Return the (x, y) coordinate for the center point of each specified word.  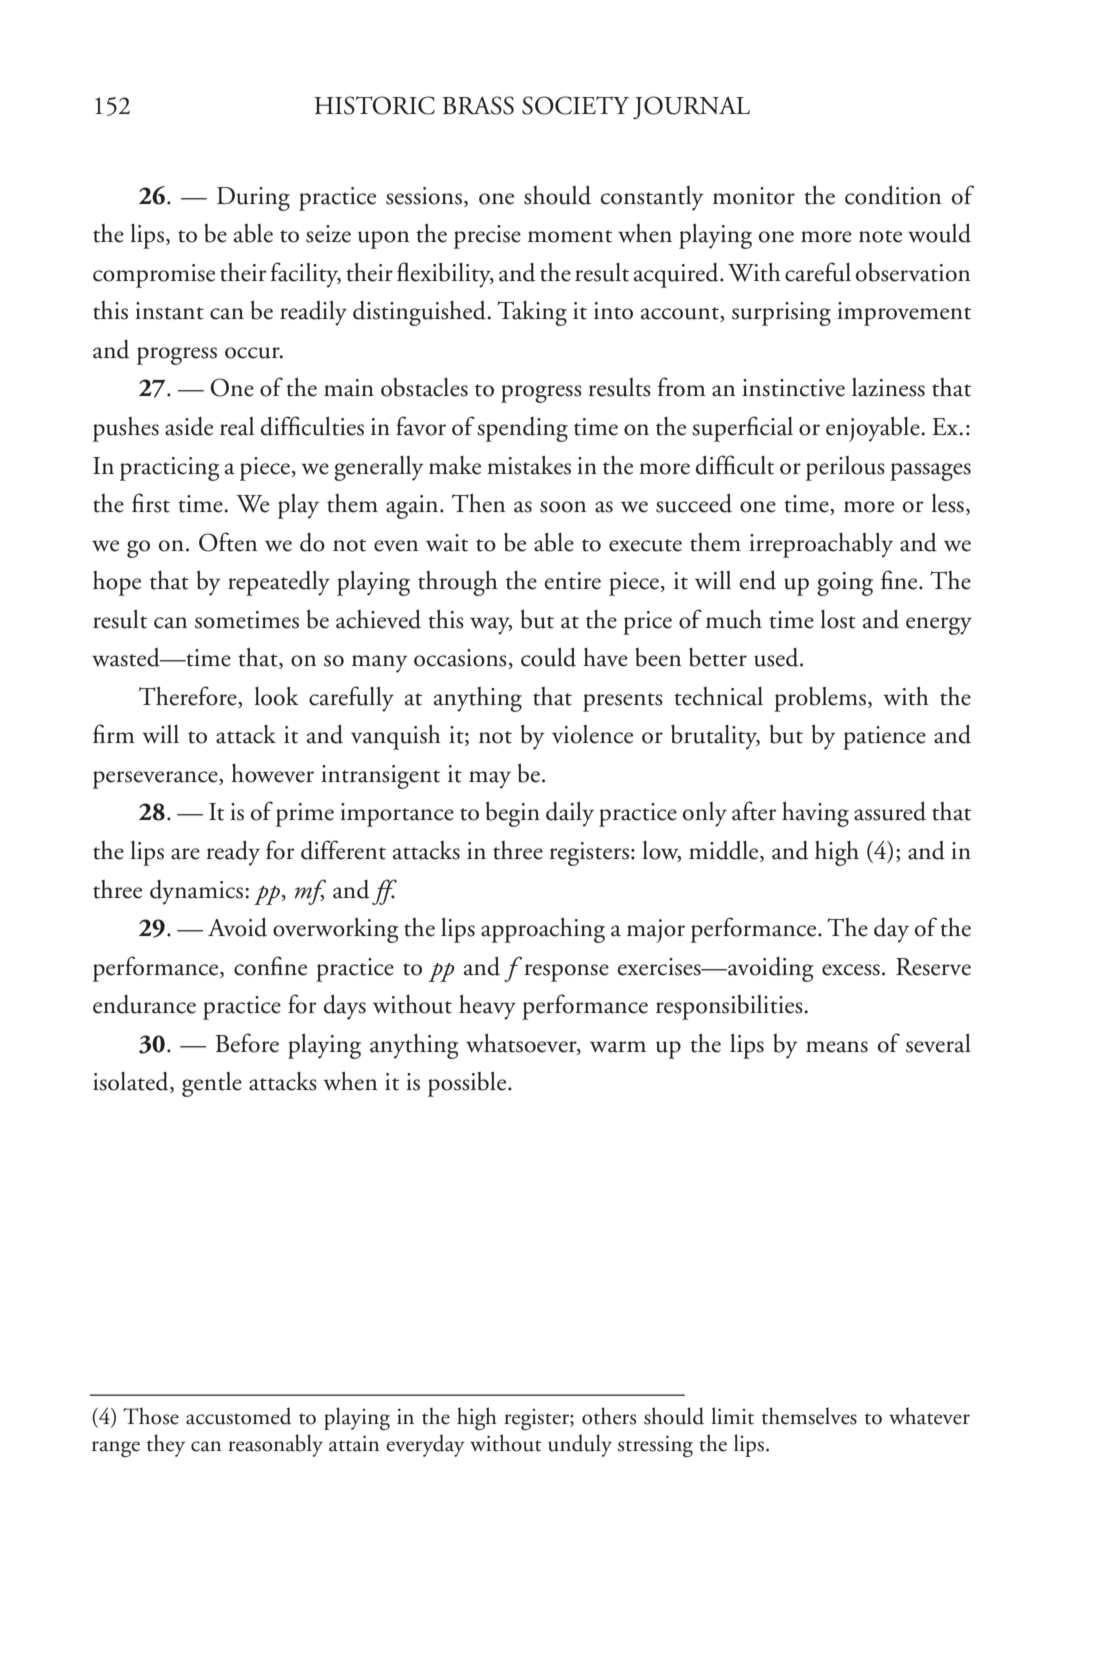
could (548, 657)
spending (522, 429)
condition (893, 195)
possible (468, 1084)
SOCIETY (575, 105)
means (837, 1047)
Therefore (189, 697)
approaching (543, 930)
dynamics (198, 892)
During (253, 199)
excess (851, 970)
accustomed (238, 1416)
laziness (888, 387)
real (237, 426)
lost (838, 619)
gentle (212, 1084)
